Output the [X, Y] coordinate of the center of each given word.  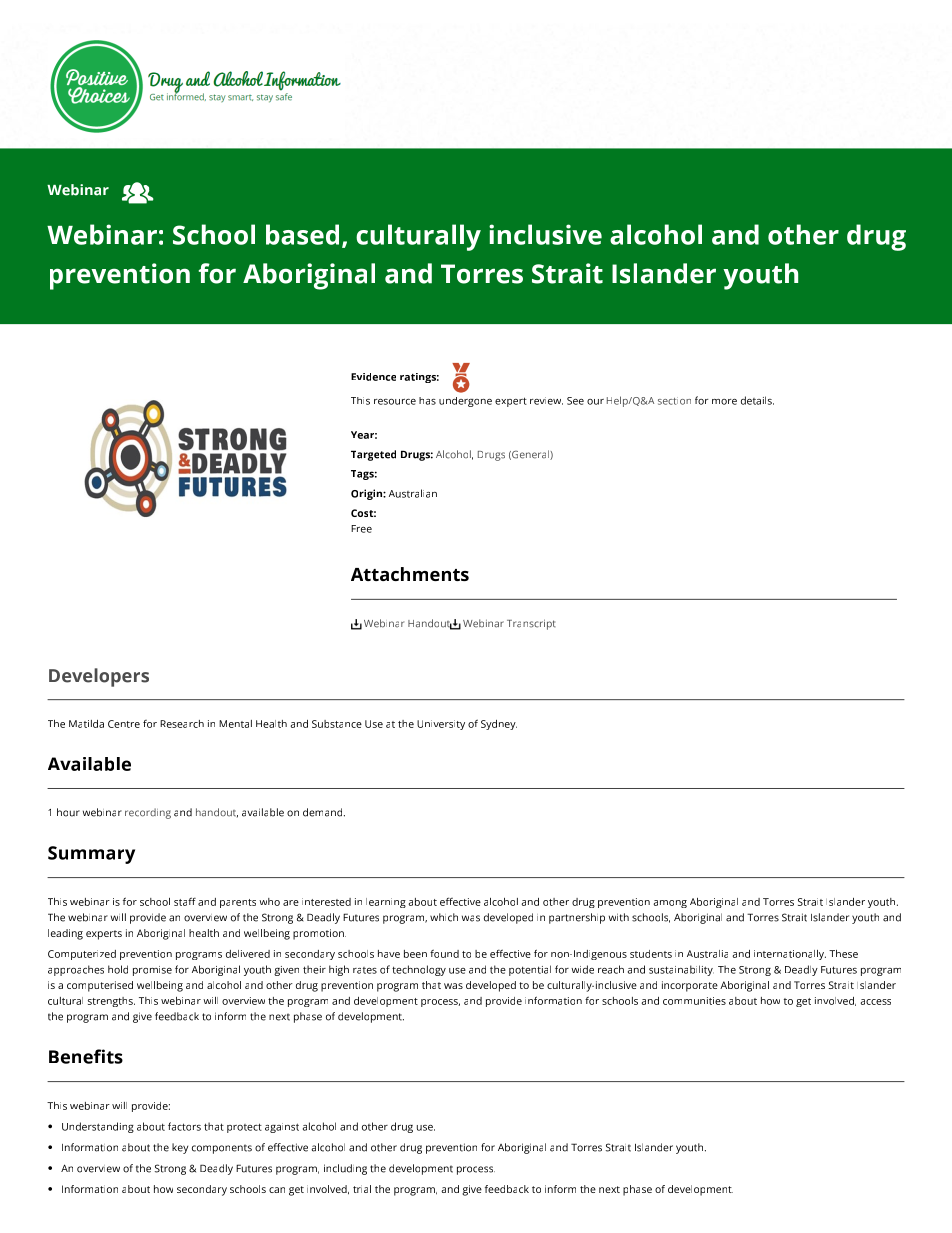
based [302, 234]
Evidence [373, 377]
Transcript [531, 624]
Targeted [373, 455]
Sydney [499, 725]
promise [152, 971]
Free [361, 529]
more [724, 402]
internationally [790, 955]
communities [694, 1001]
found [444, 953]
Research [182, 724]
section [674, 401]
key [180, 1148]
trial [362, 1189]
